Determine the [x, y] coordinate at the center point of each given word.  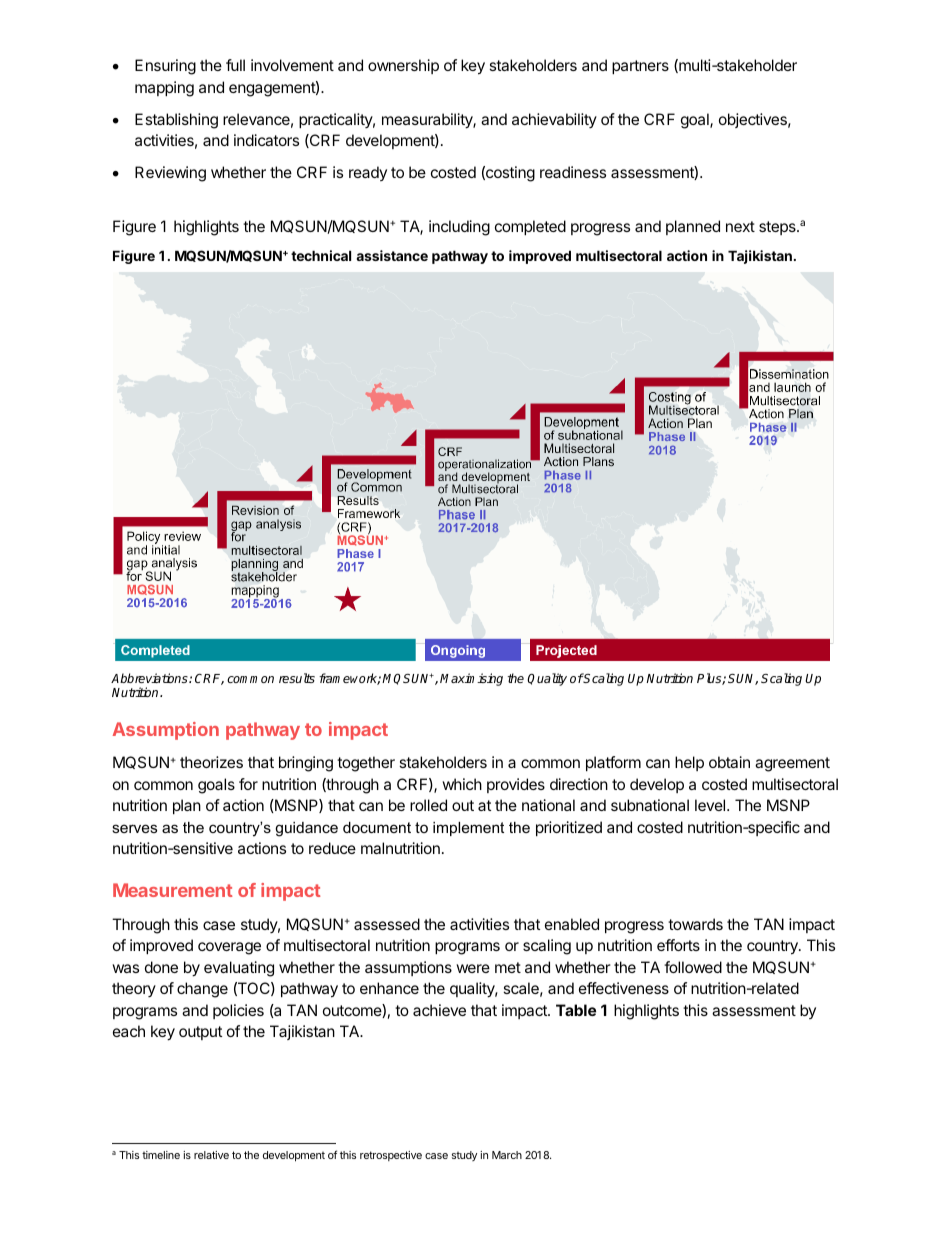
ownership [403, 66]
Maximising [471, 679]
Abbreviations [150, 678]
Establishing [176, 121]
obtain [729, 762]
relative [211, 1155]
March [507, 1155]
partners [640, 67]
